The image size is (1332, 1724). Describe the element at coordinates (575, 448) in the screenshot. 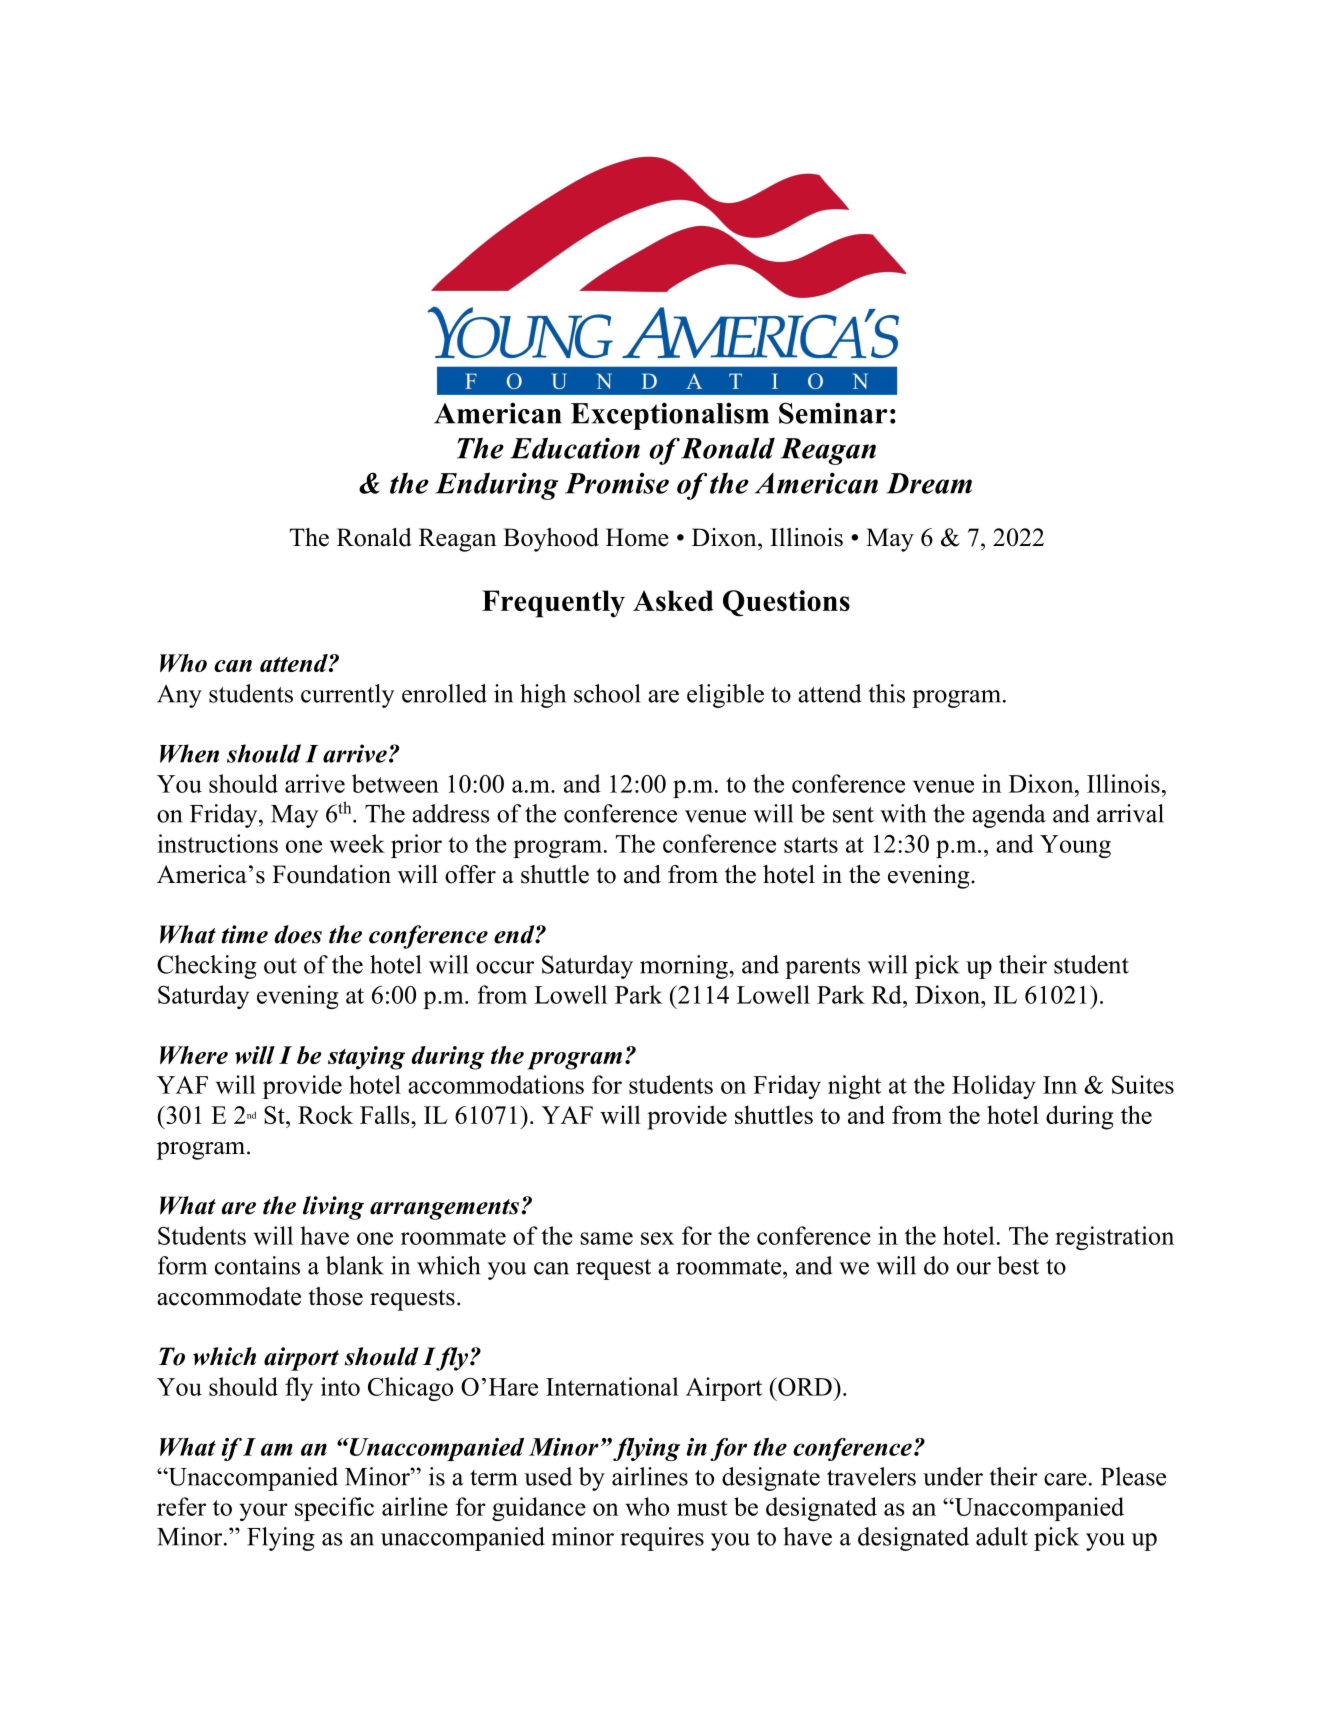

I see `Education` at that location.
